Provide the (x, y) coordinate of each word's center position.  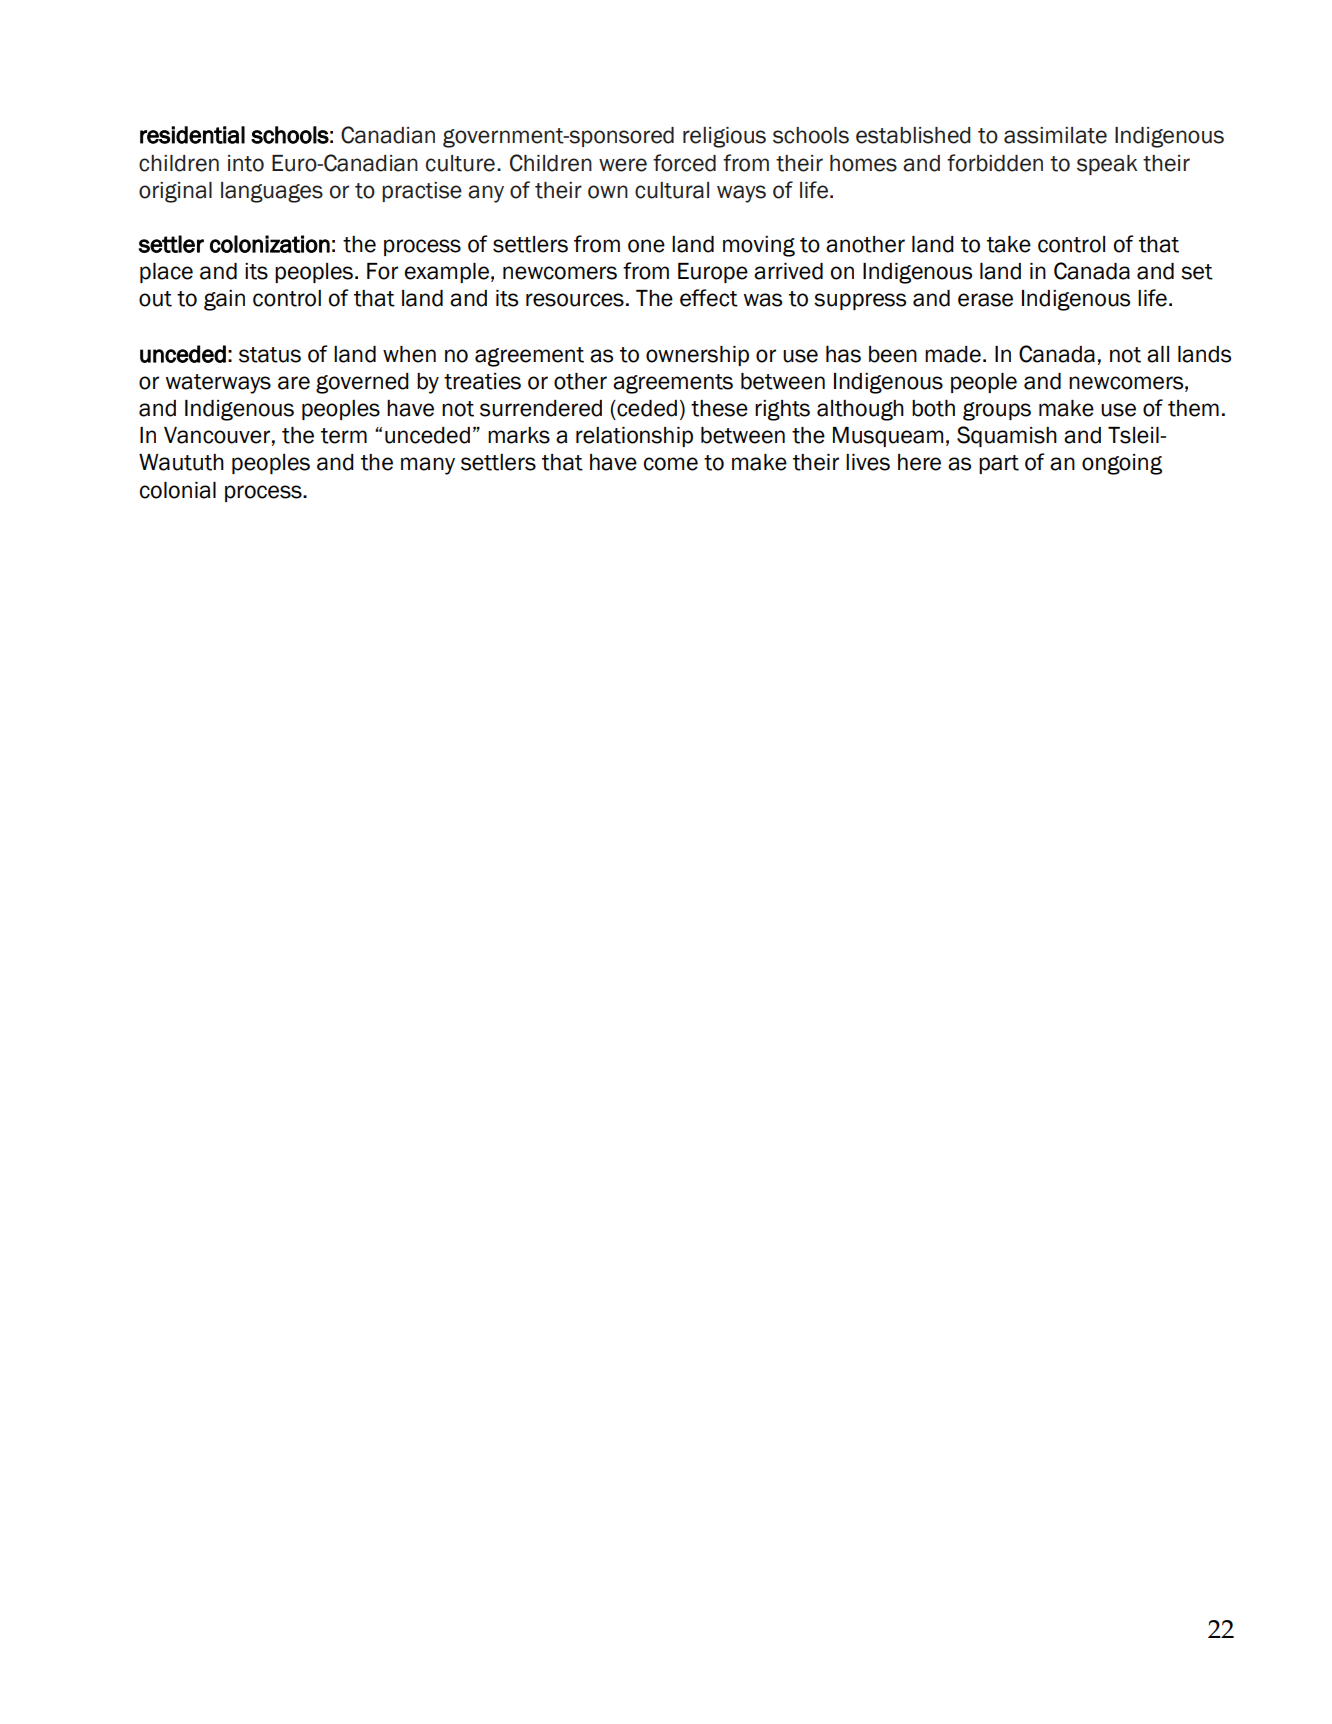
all (1158, 354)
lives (868, 462)
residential (192, 135)
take (1009, 244)
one (646, 246)
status (270, 355)
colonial (178, 490)
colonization (270, 244)
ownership (697, 356)
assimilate (1055, 135)
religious (724, 137)
